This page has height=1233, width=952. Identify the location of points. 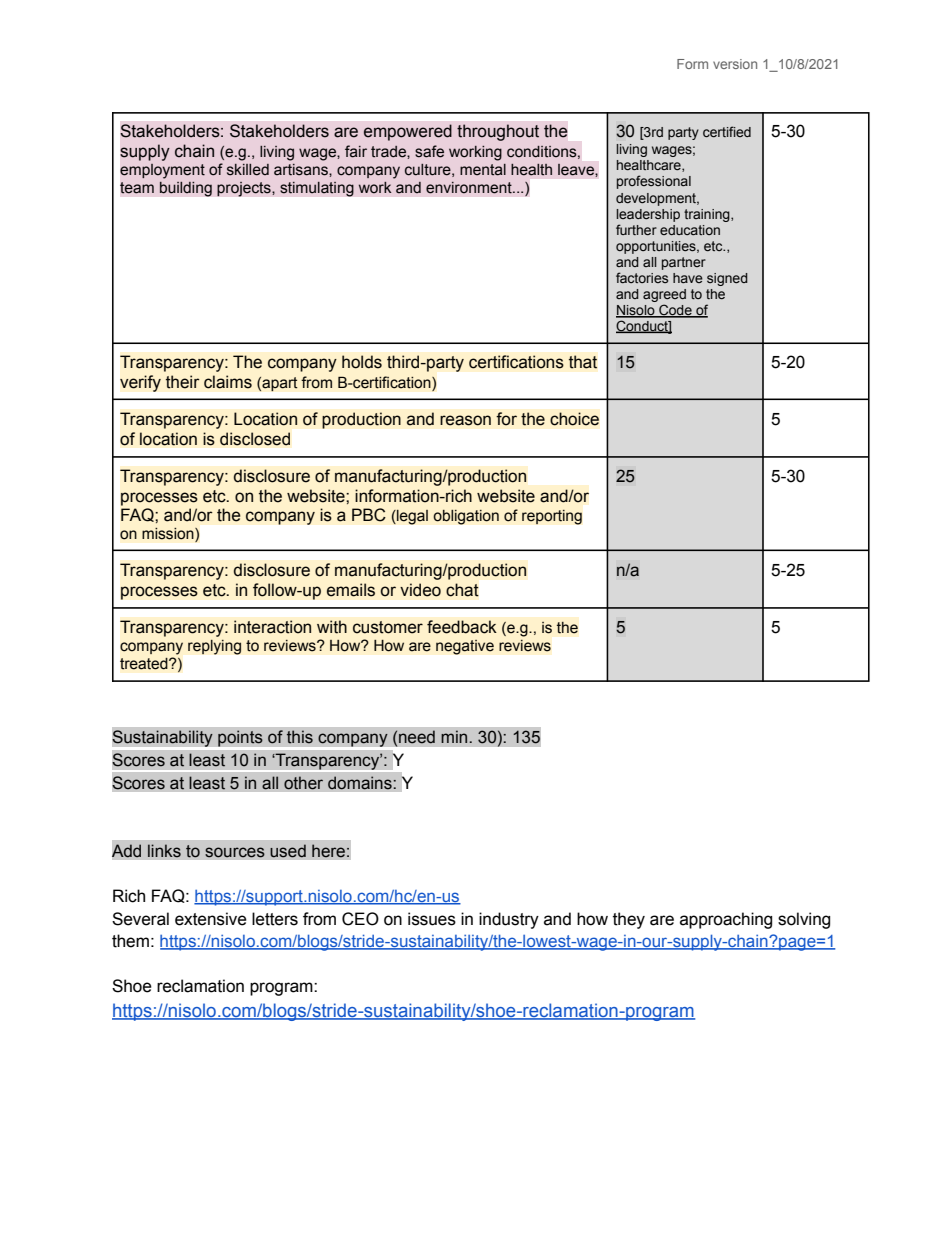
(240, 738).
